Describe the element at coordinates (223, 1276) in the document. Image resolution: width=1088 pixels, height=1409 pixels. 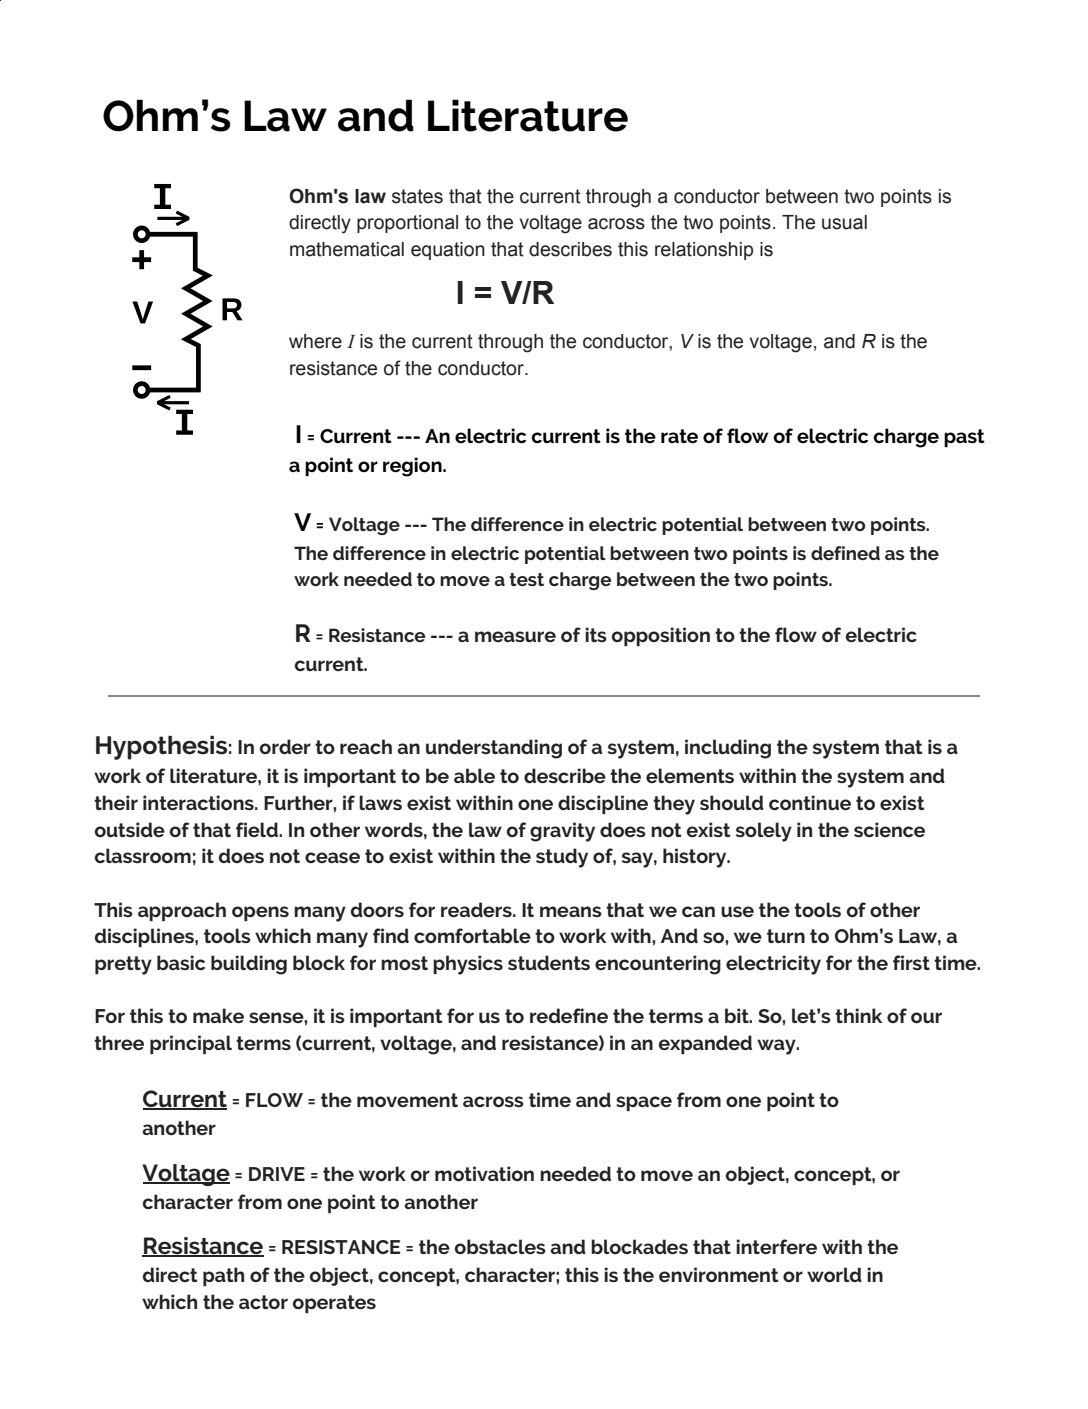
I see `path` at that location.
